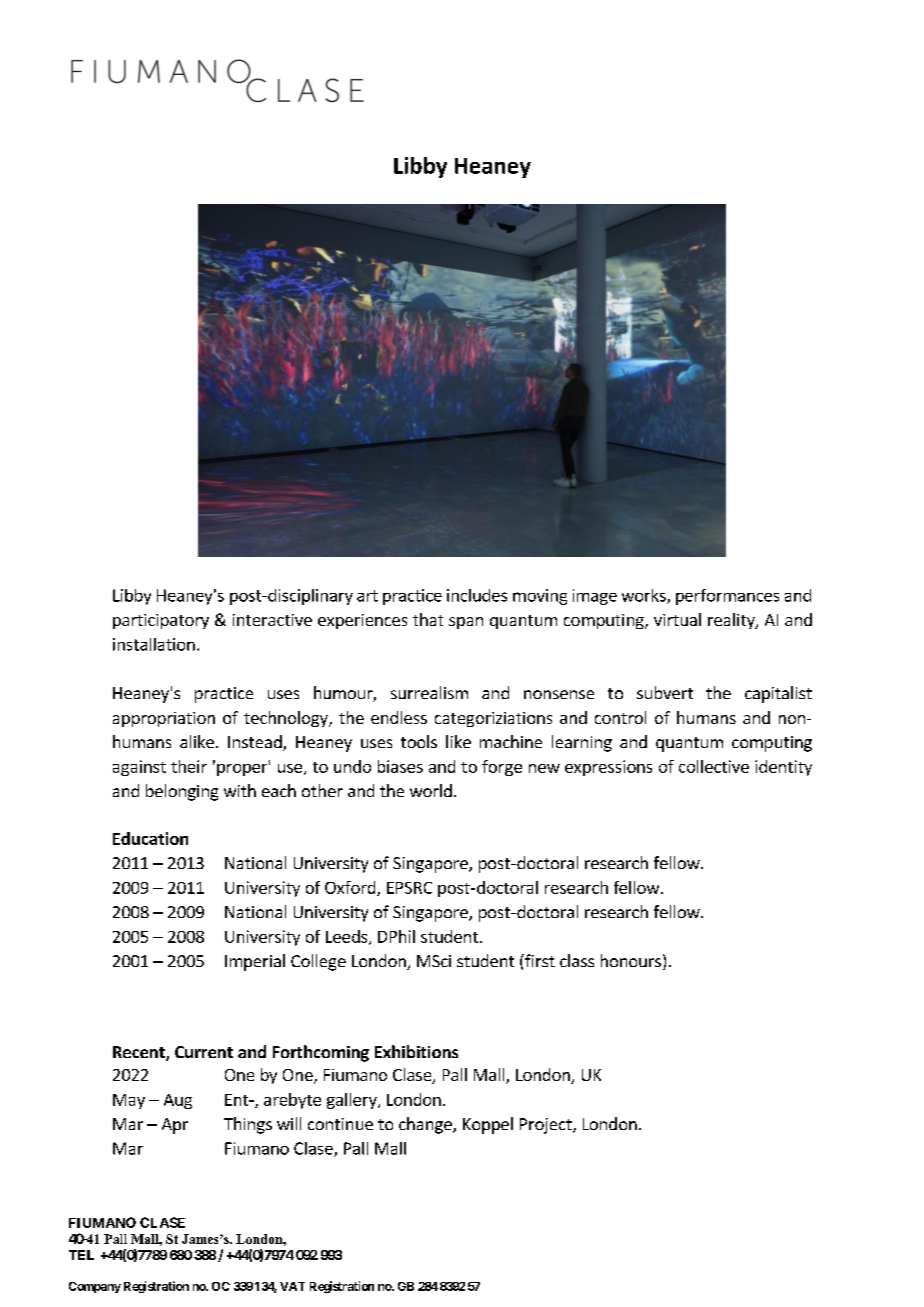  Describe the element at coordinates (631, 960) in the document. I see `honours` at that location.
